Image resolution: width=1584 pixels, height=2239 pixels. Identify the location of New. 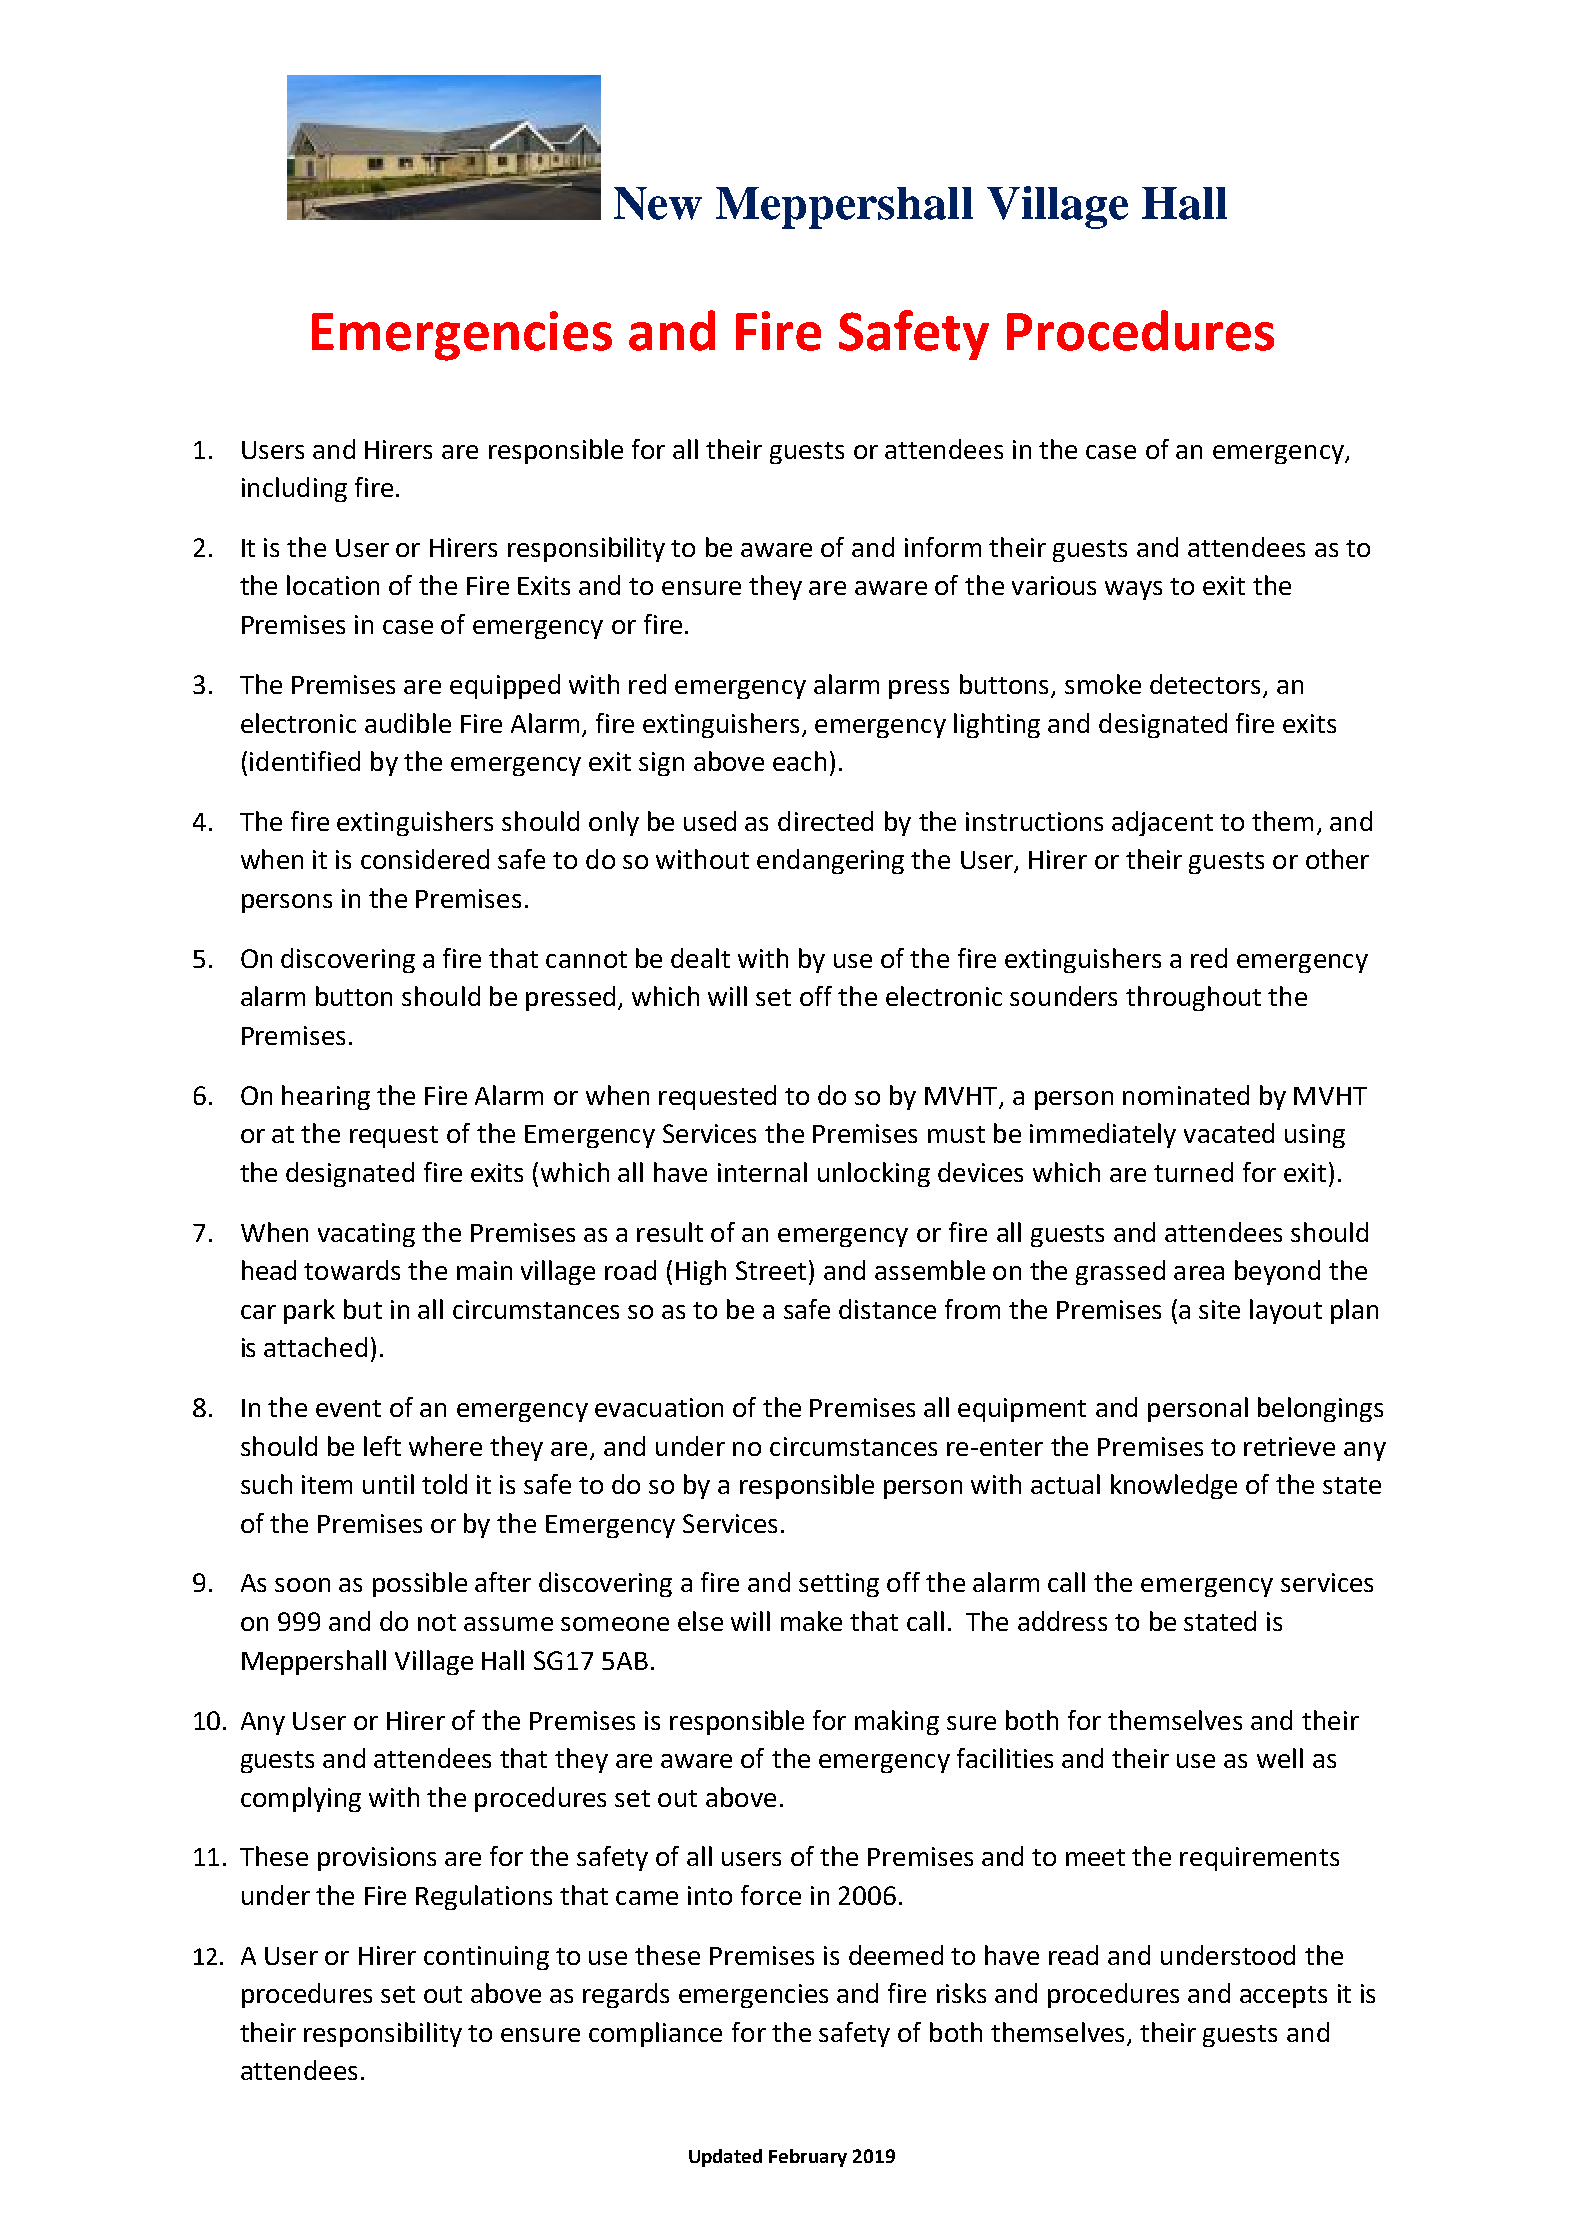
(658, 203).
